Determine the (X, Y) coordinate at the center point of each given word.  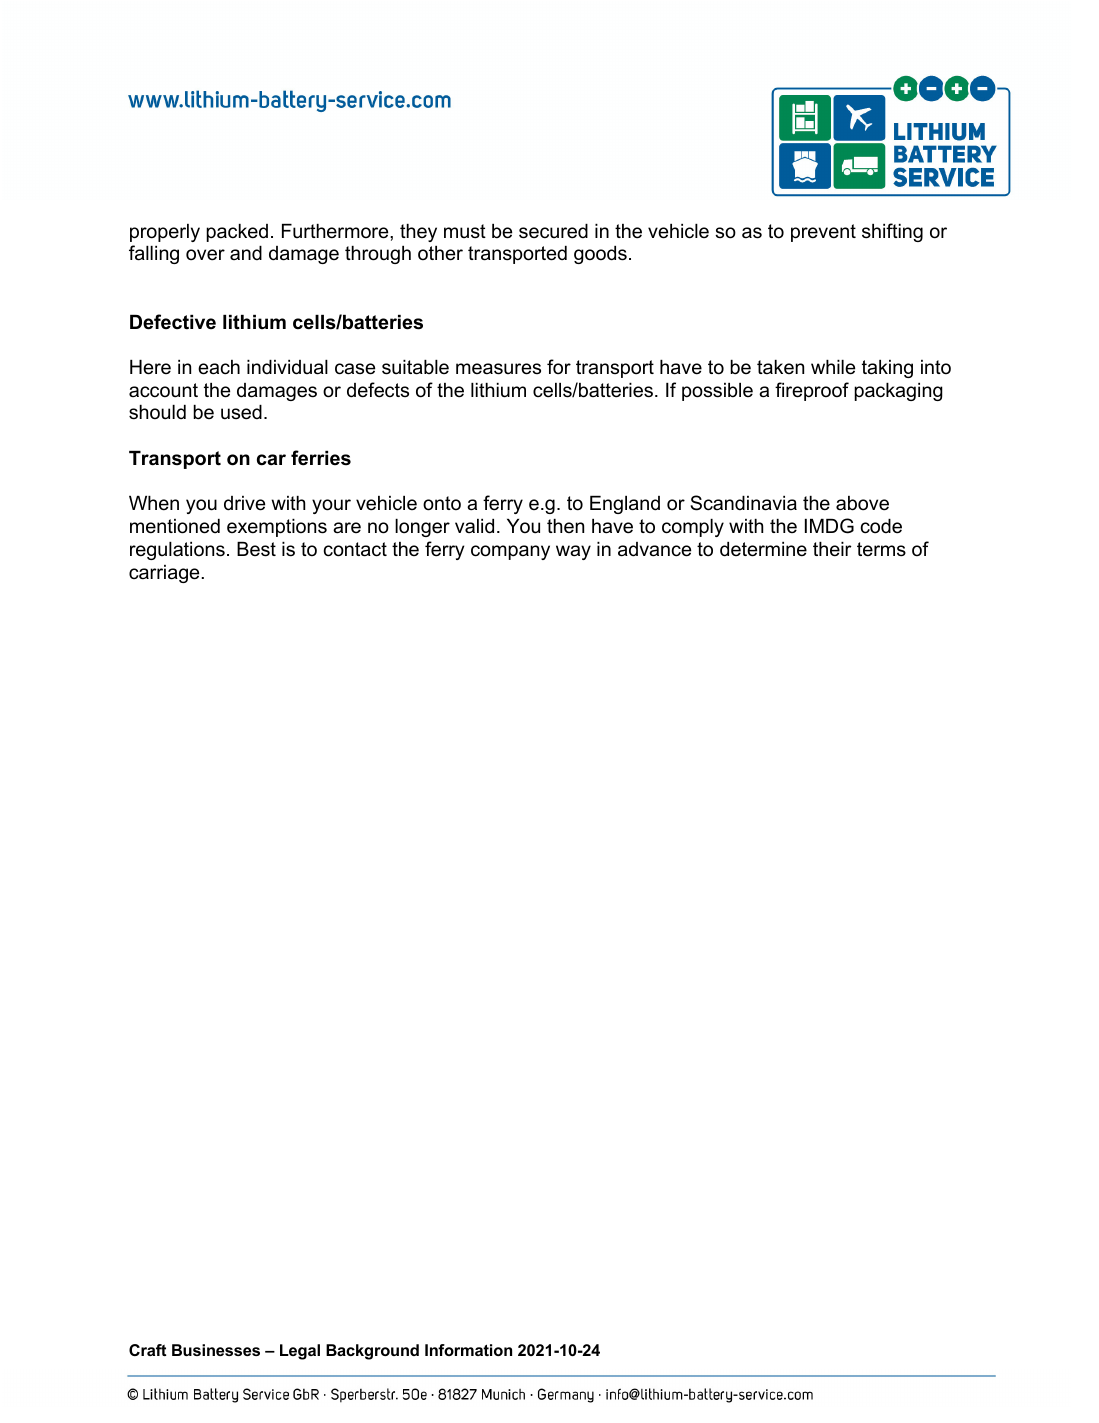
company (510, 552)
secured (553, 231)
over (205, 255)
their (832, 549)
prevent (823, 233)
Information (468, 1350)
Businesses (216, 1350)
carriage (165, 574)
